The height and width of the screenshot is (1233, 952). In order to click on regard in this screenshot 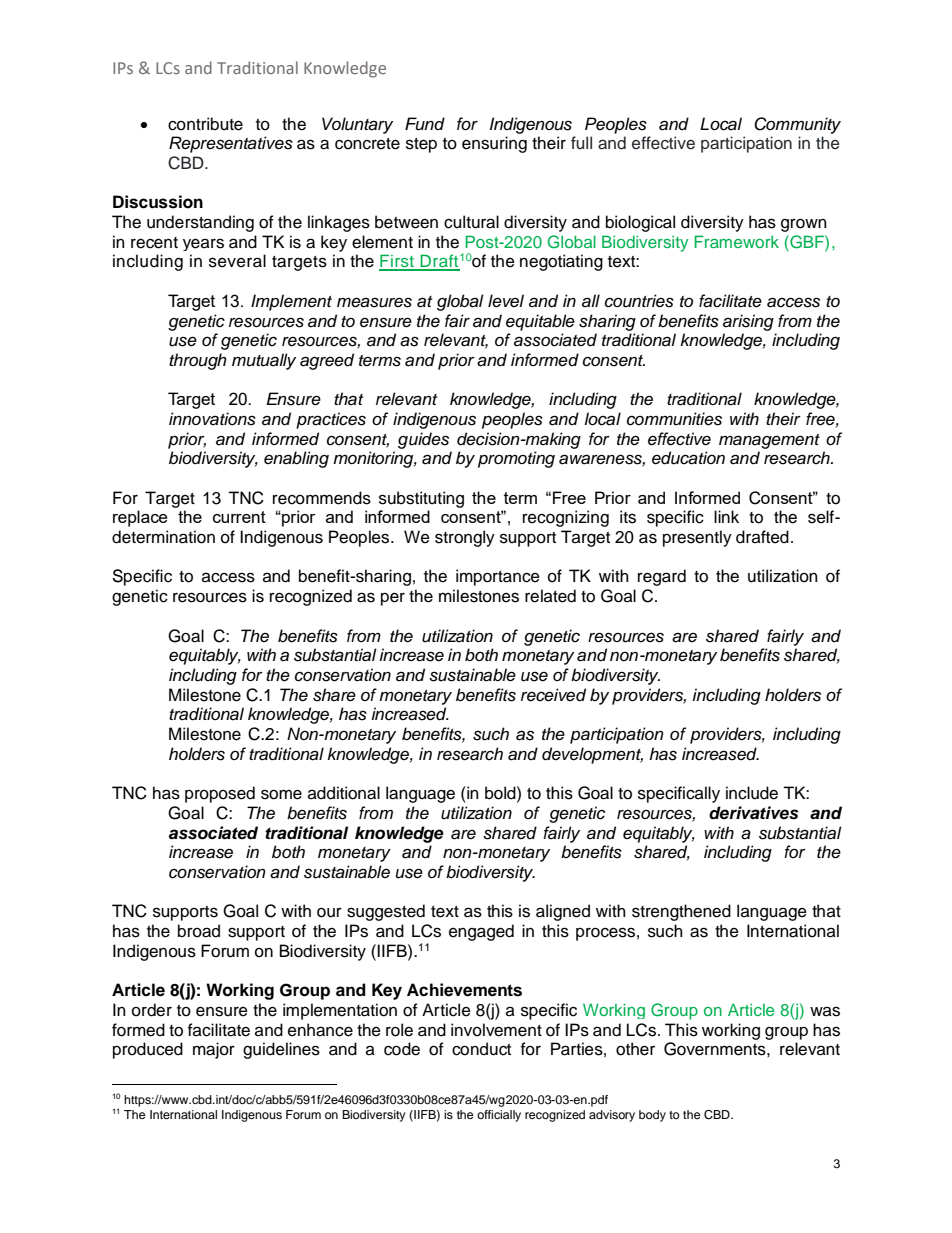, I will do `click(662, 577)`.
